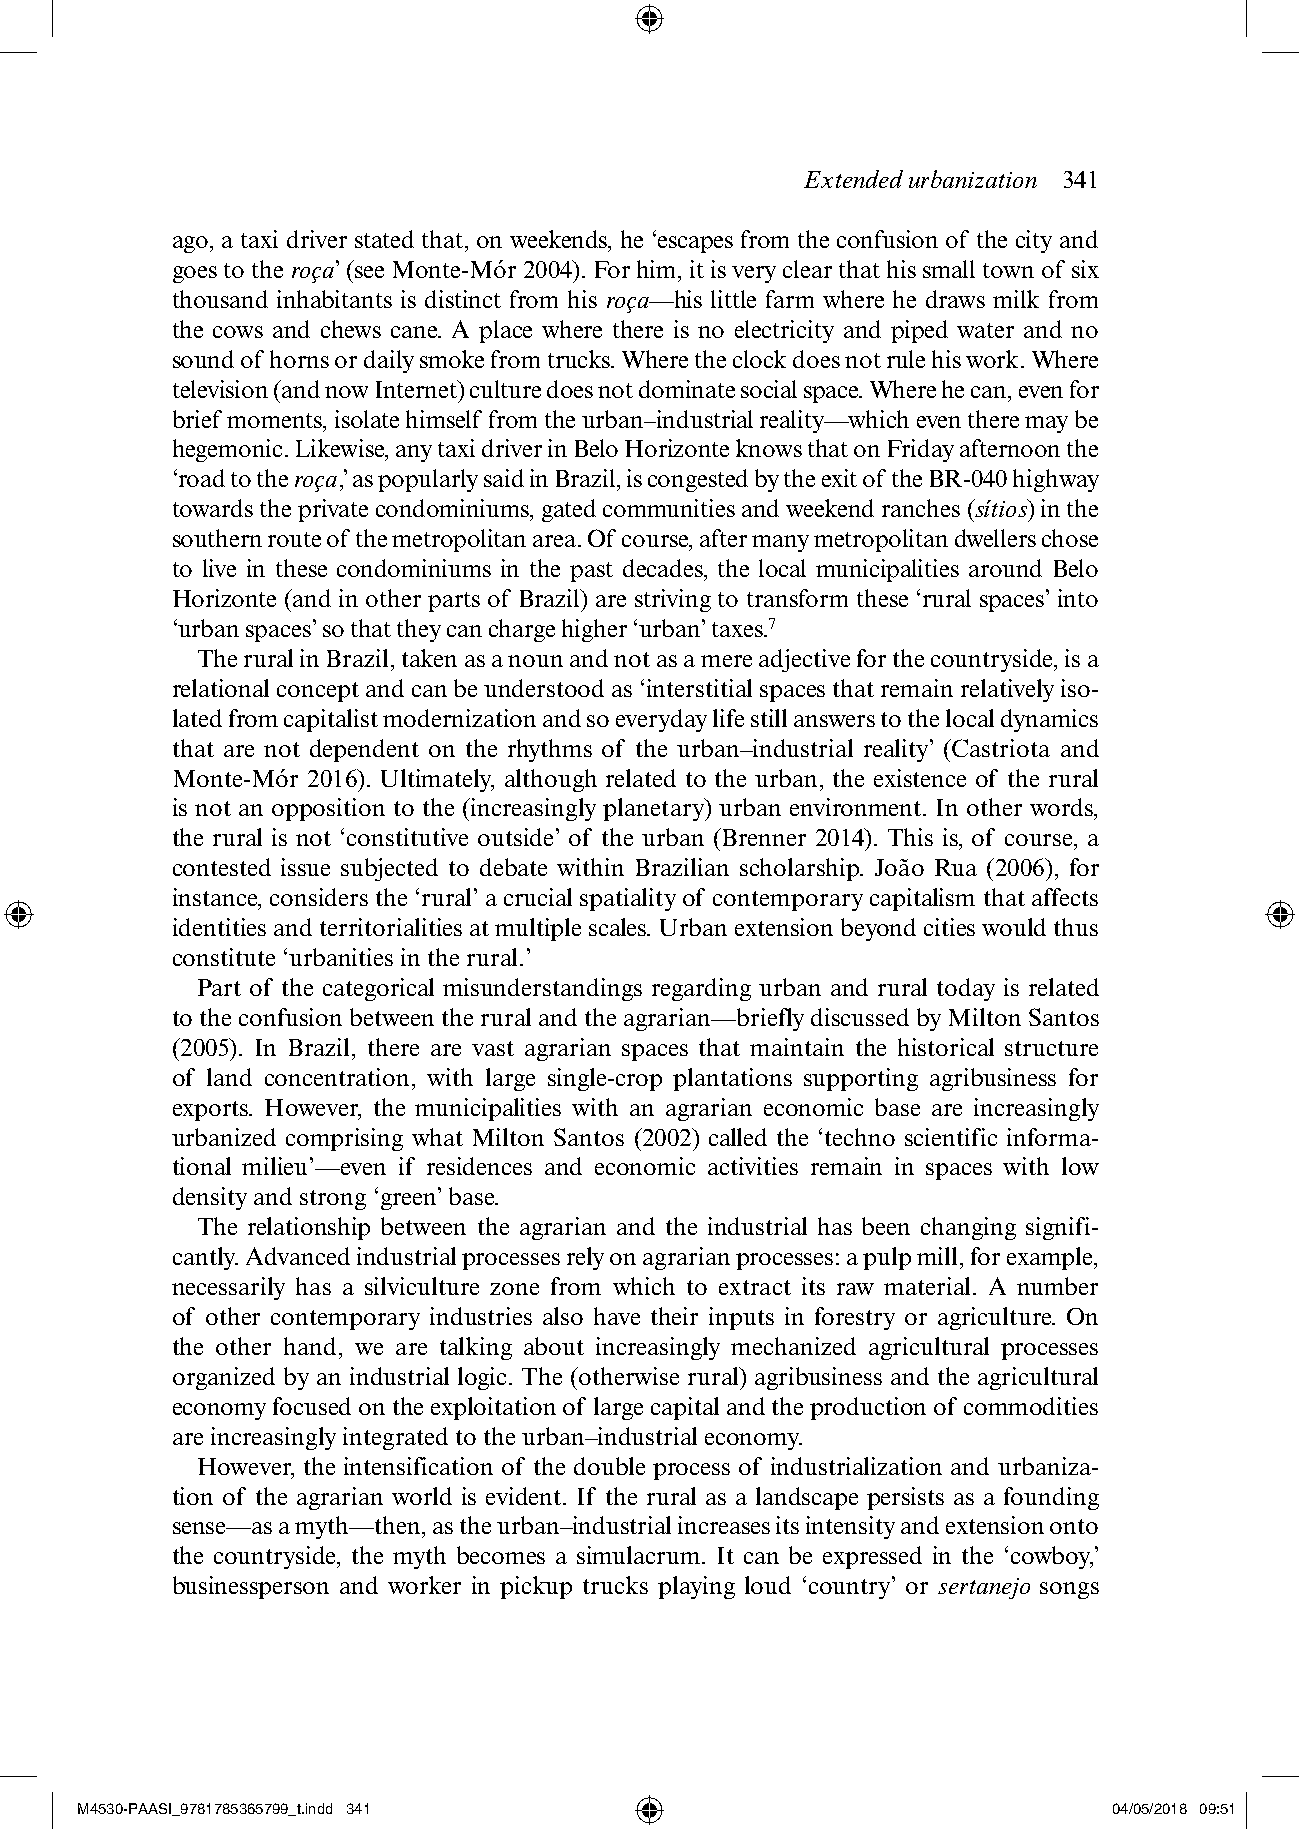 This screenshot has height=1829, width=1299. Describe the element at coordinates (294, 539) in the screenshot. I see `route` at that location.
